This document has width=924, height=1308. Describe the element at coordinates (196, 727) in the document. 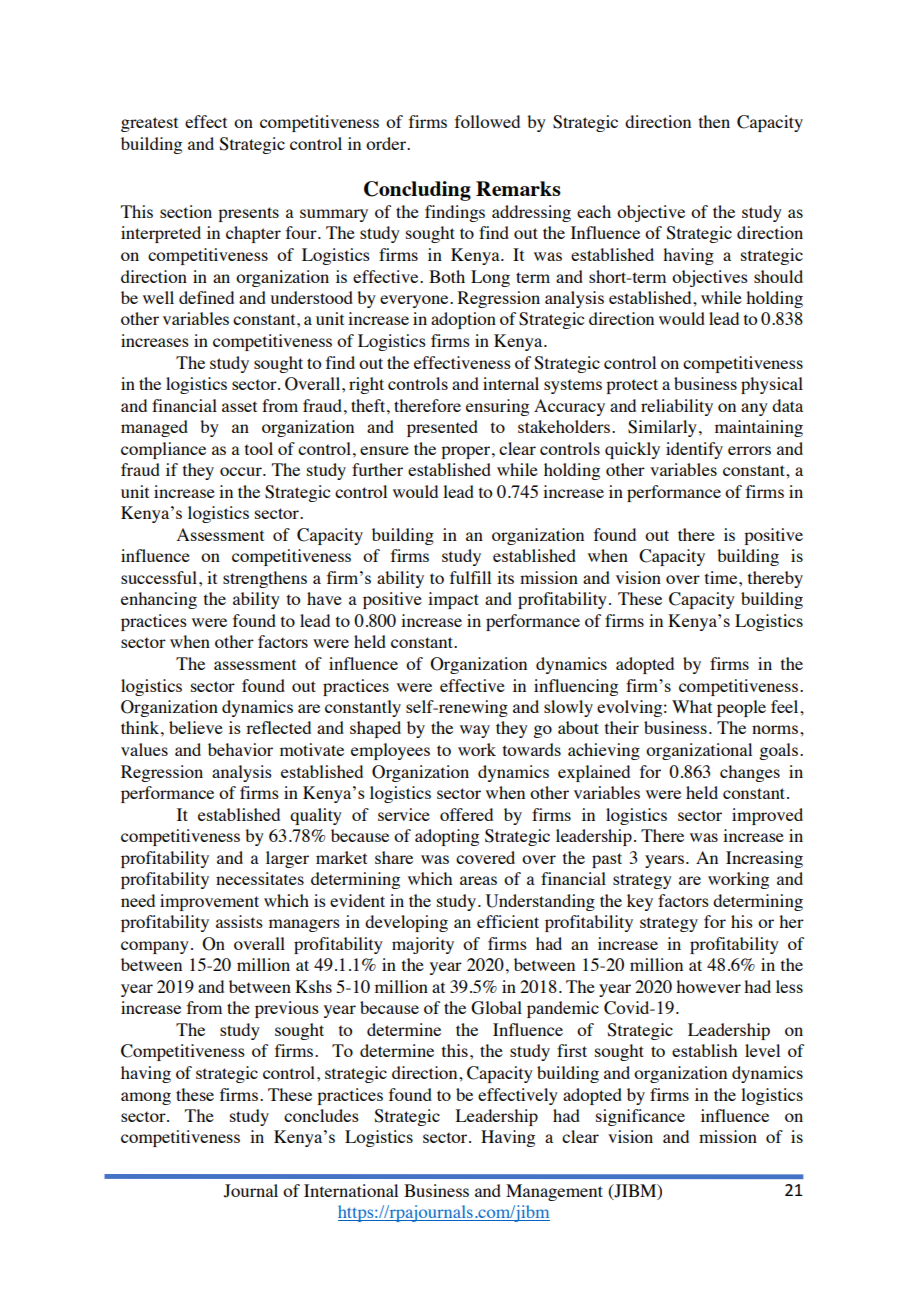

I see `believe` at that location.
